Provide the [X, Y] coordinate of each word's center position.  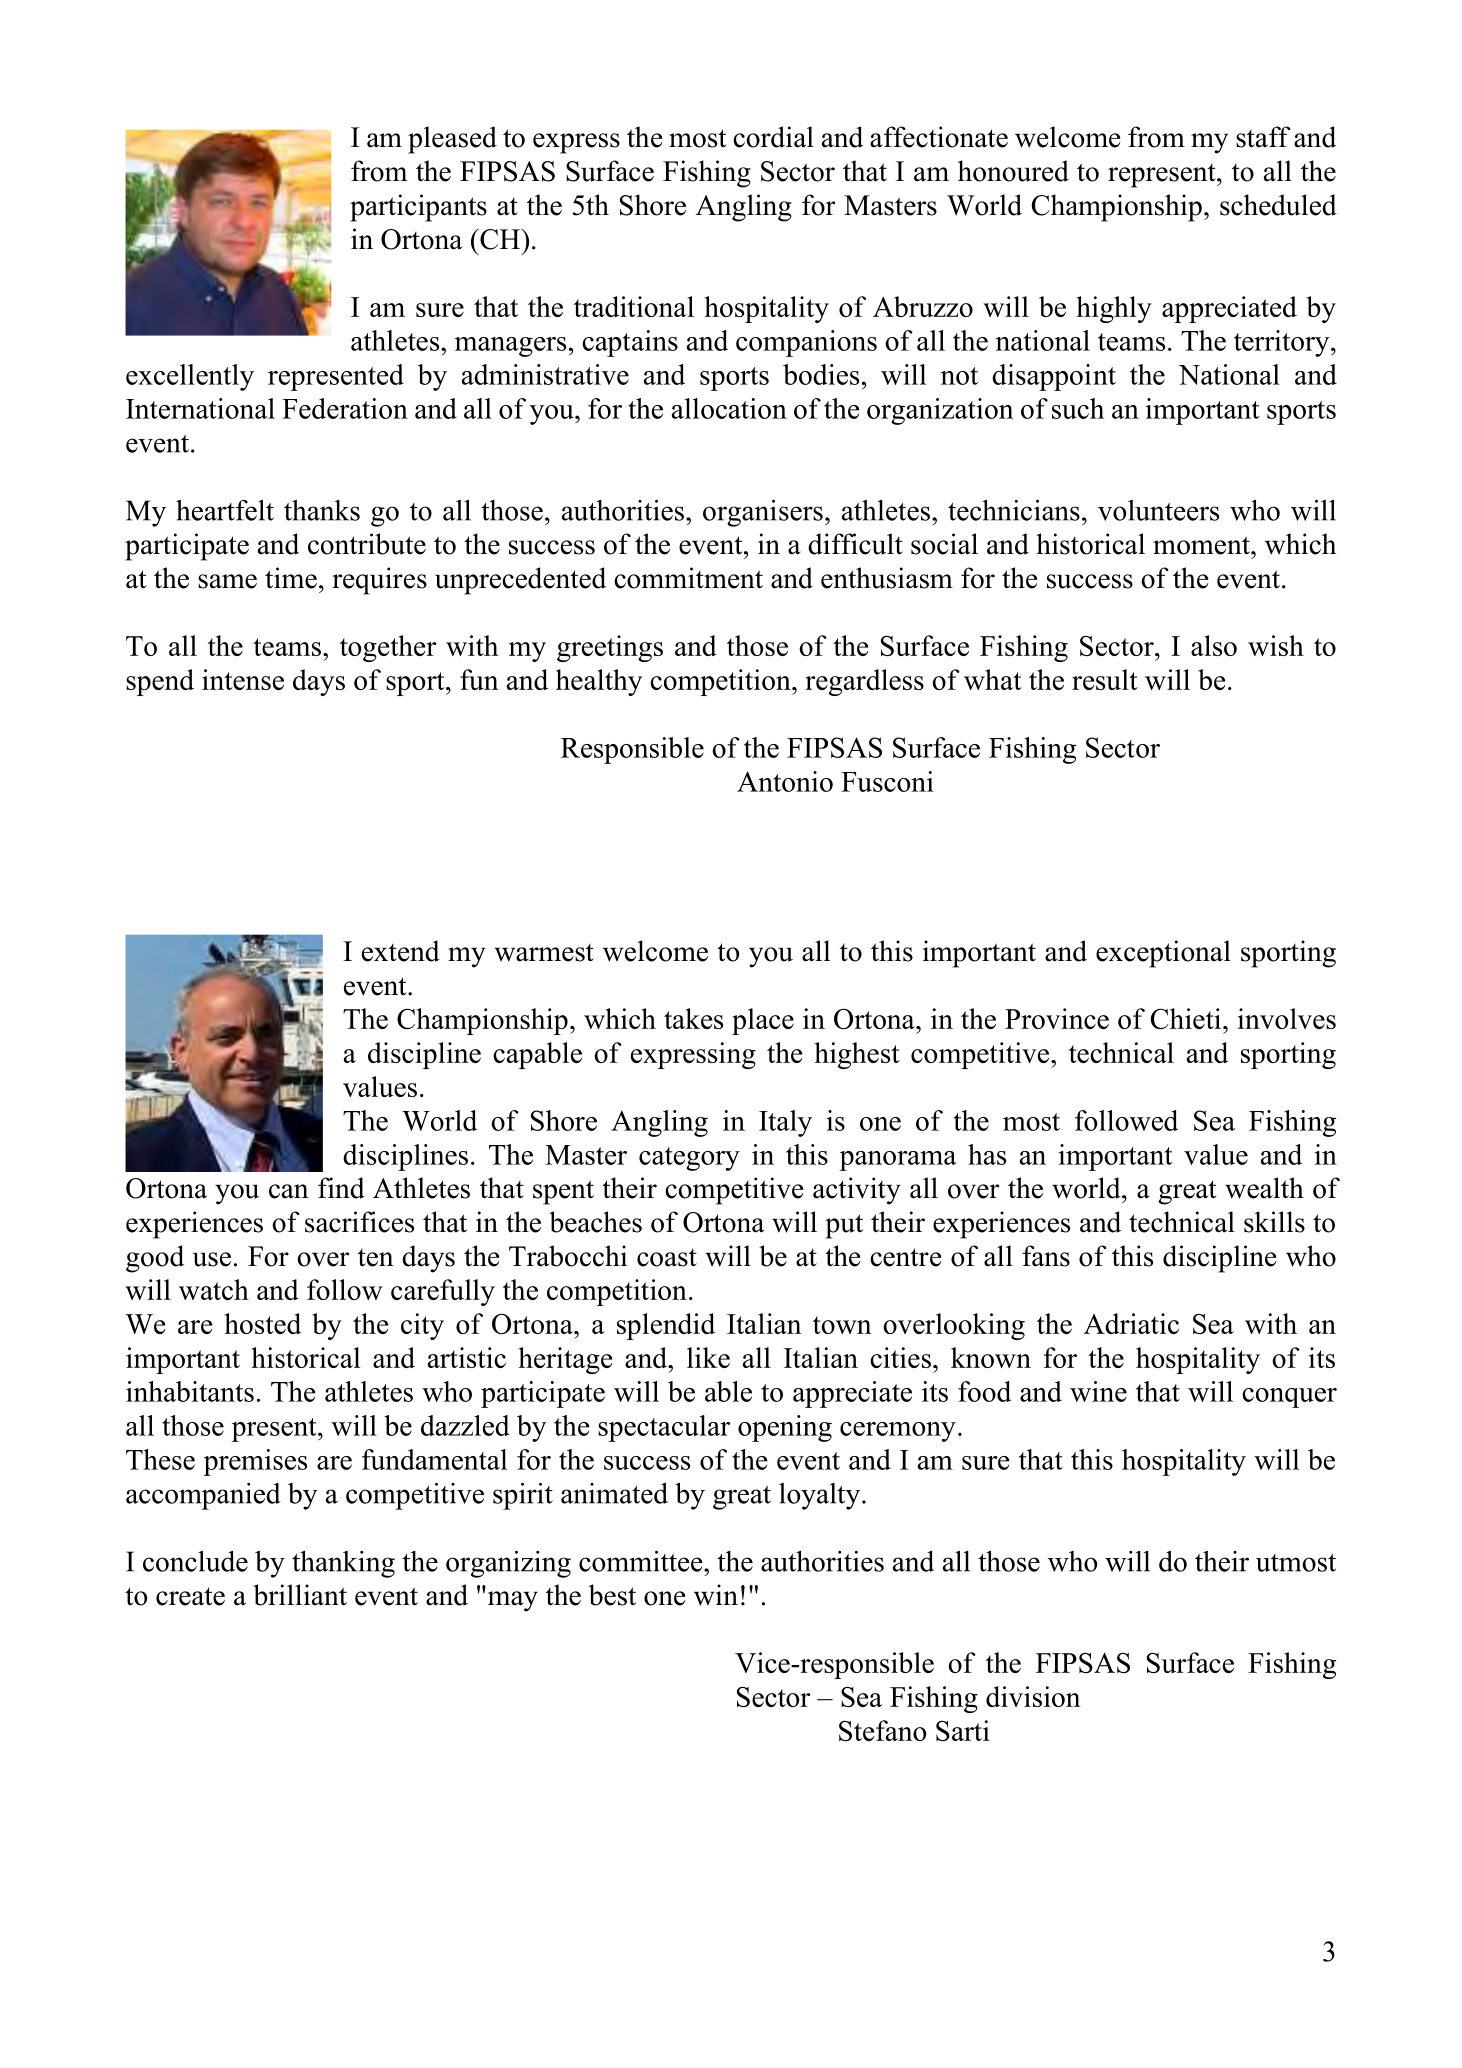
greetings [610, 648]
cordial [773, 137]
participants [418, 208]
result [1105, 679]
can [288, 1191]
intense [243, 679]
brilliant [300, 1595]
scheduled [1278, 205]
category [689, 1159]
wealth [1264, 1188]
